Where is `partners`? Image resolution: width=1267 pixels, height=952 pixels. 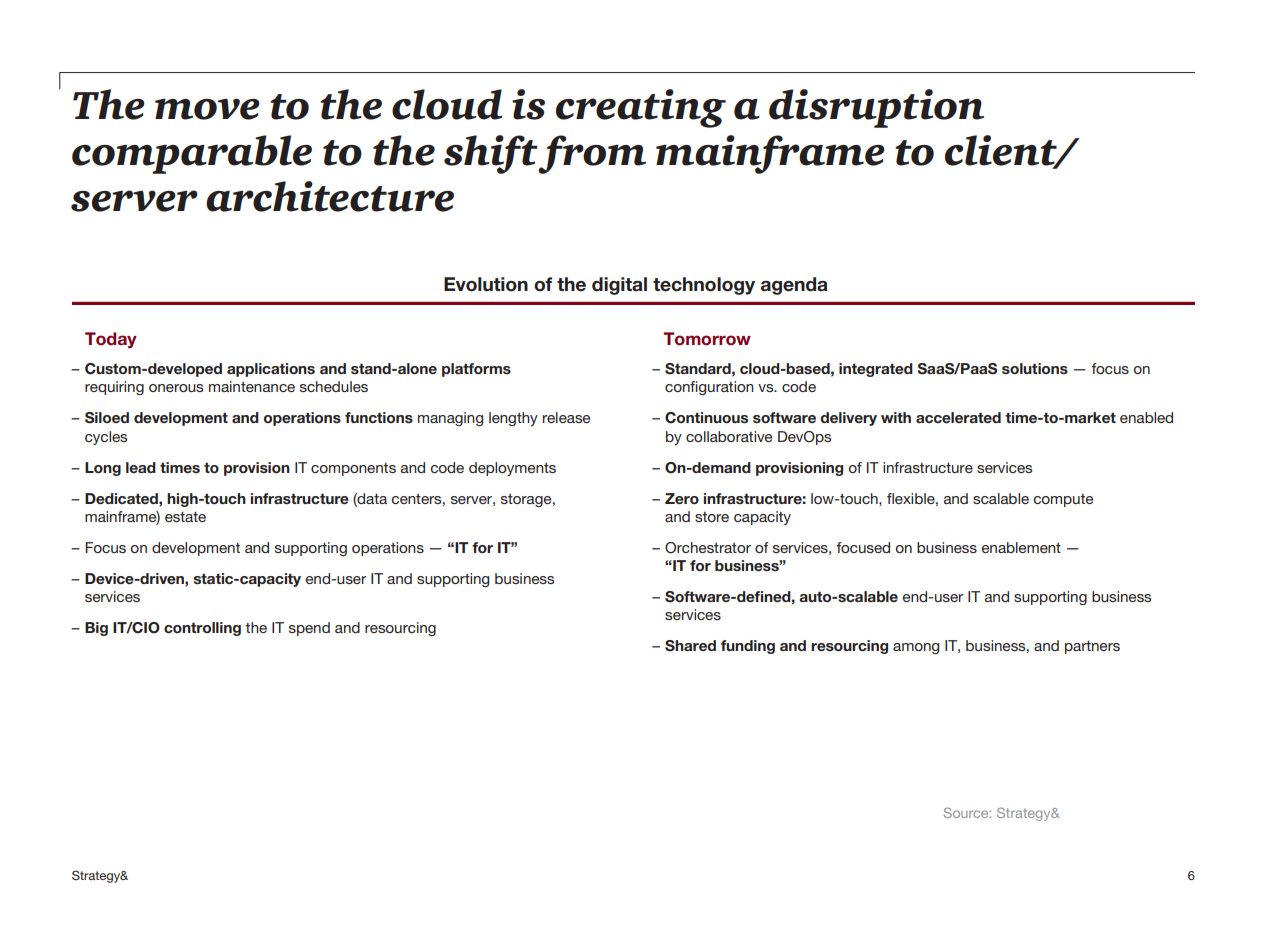
partners is located at coordinates (1092, 647).
